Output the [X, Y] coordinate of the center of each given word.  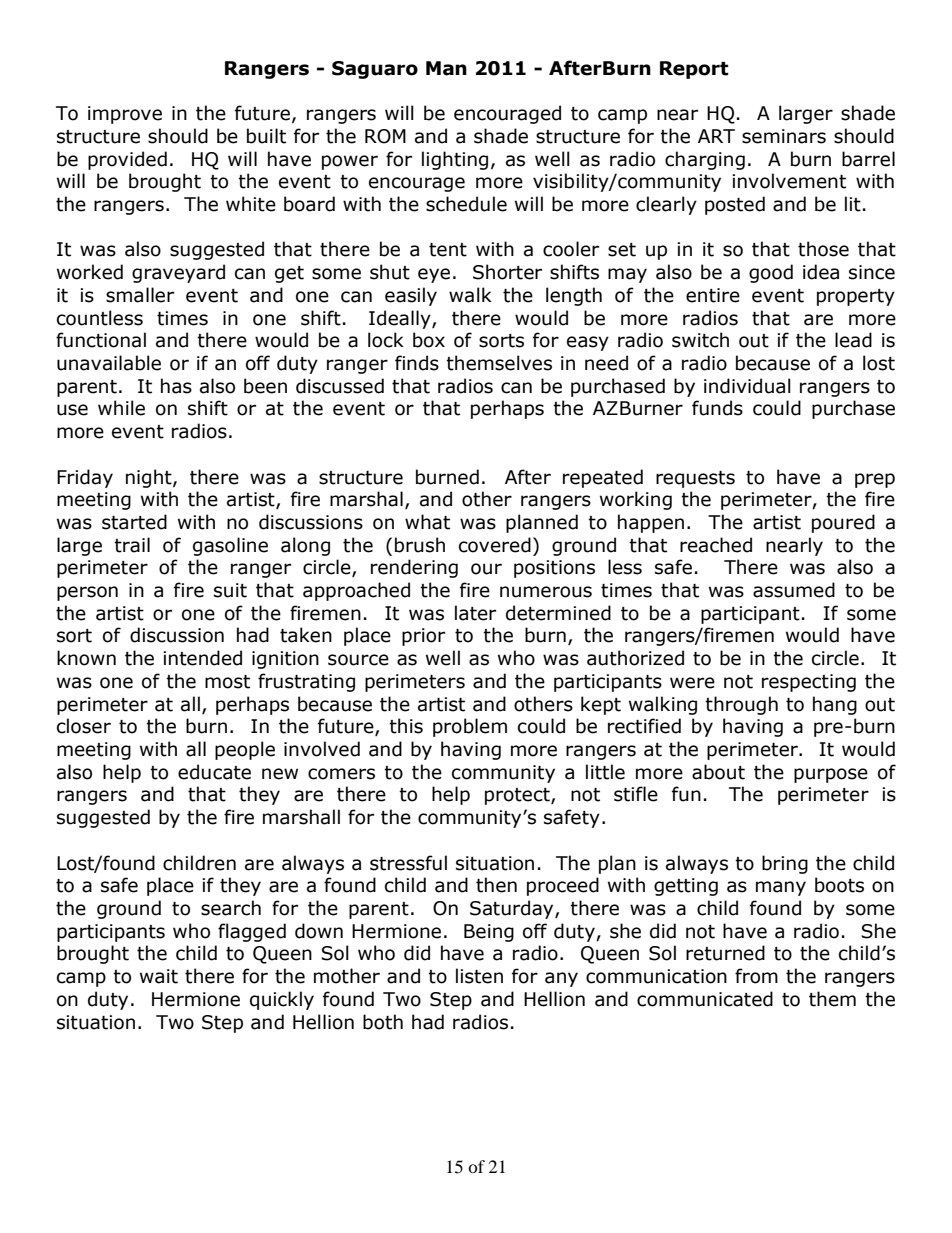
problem [470, 727]
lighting [455, 160]
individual [747, 386]
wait [159, 976]
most [227, 682]
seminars [784, 136]
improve [125, 115]
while [121, 408]
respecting [809, 683]
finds [417, 363]
